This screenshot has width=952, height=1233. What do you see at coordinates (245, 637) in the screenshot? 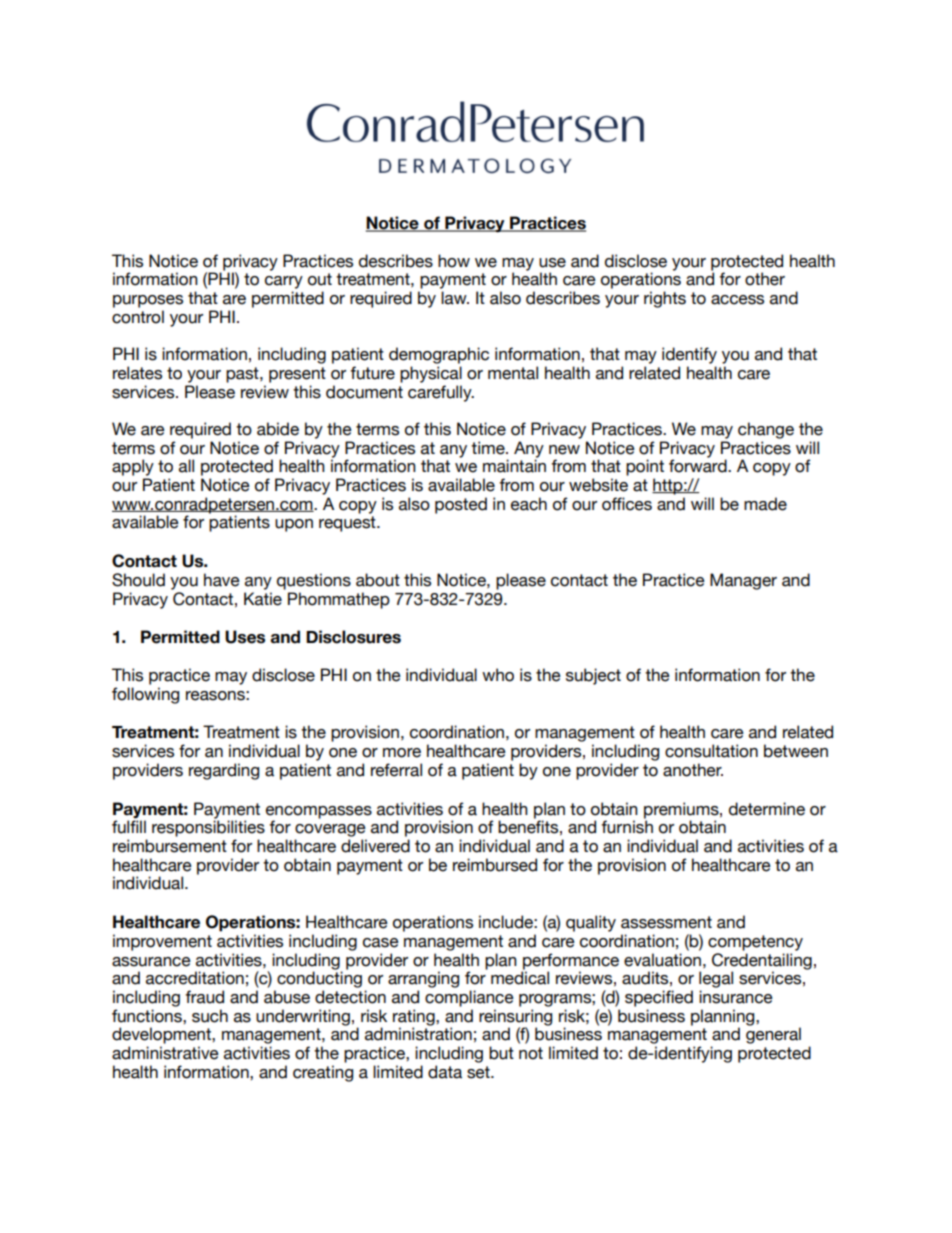
I see `Uses` at bounding box center [245, 637].
